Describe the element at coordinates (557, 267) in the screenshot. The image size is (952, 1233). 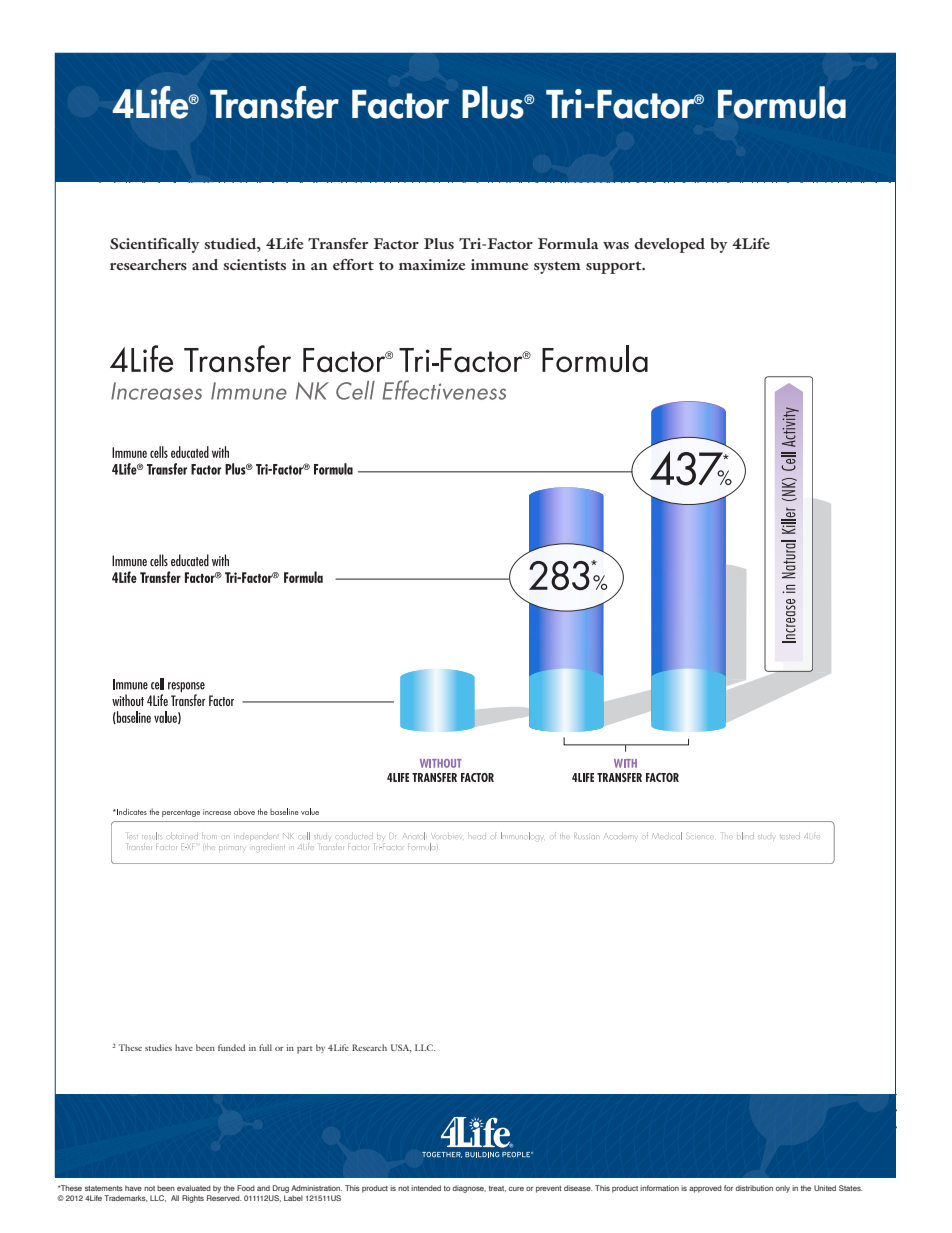
I see `system` at that location.
